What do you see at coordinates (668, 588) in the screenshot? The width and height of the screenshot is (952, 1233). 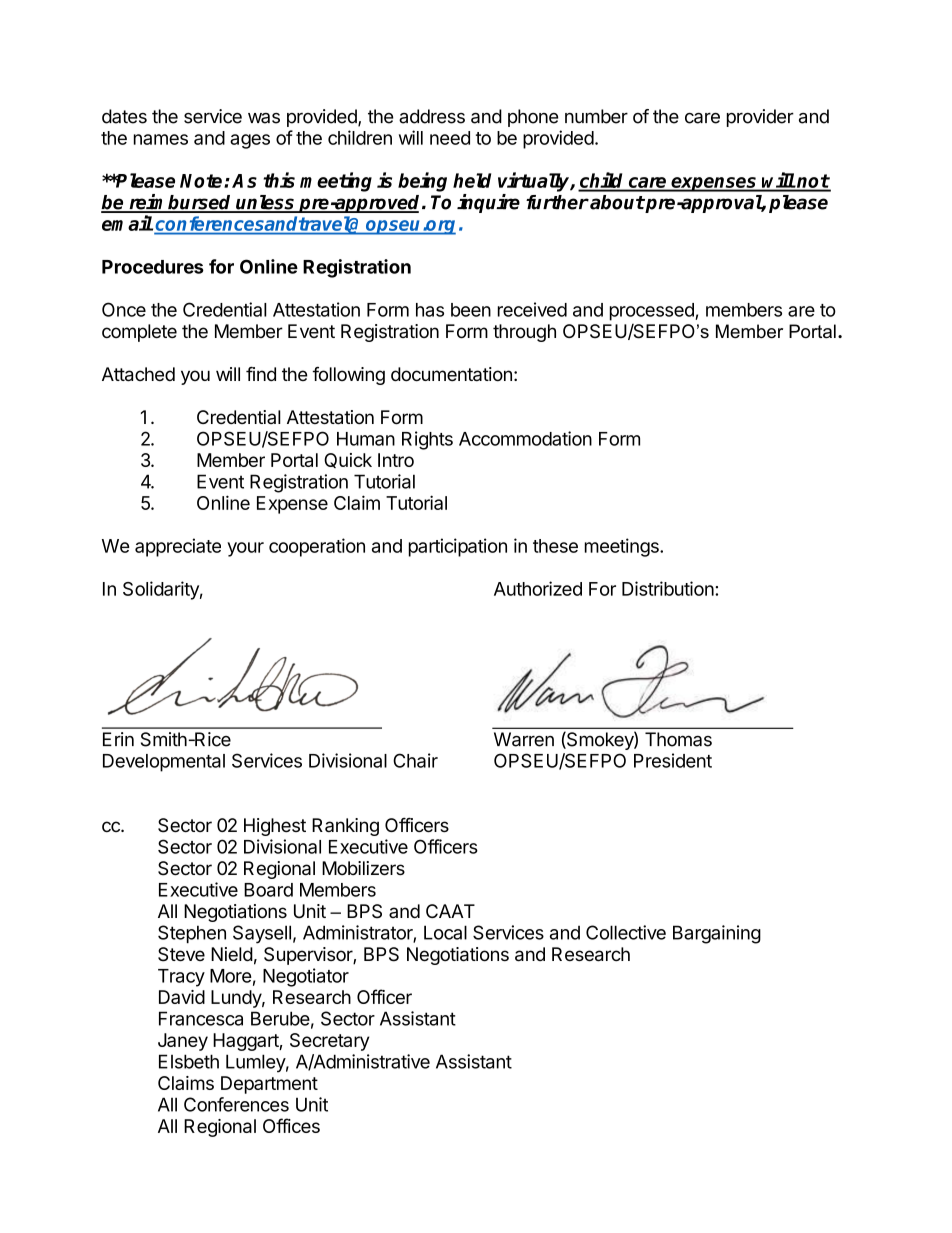 I see `Distribution` at bounding box center [668, 588].
